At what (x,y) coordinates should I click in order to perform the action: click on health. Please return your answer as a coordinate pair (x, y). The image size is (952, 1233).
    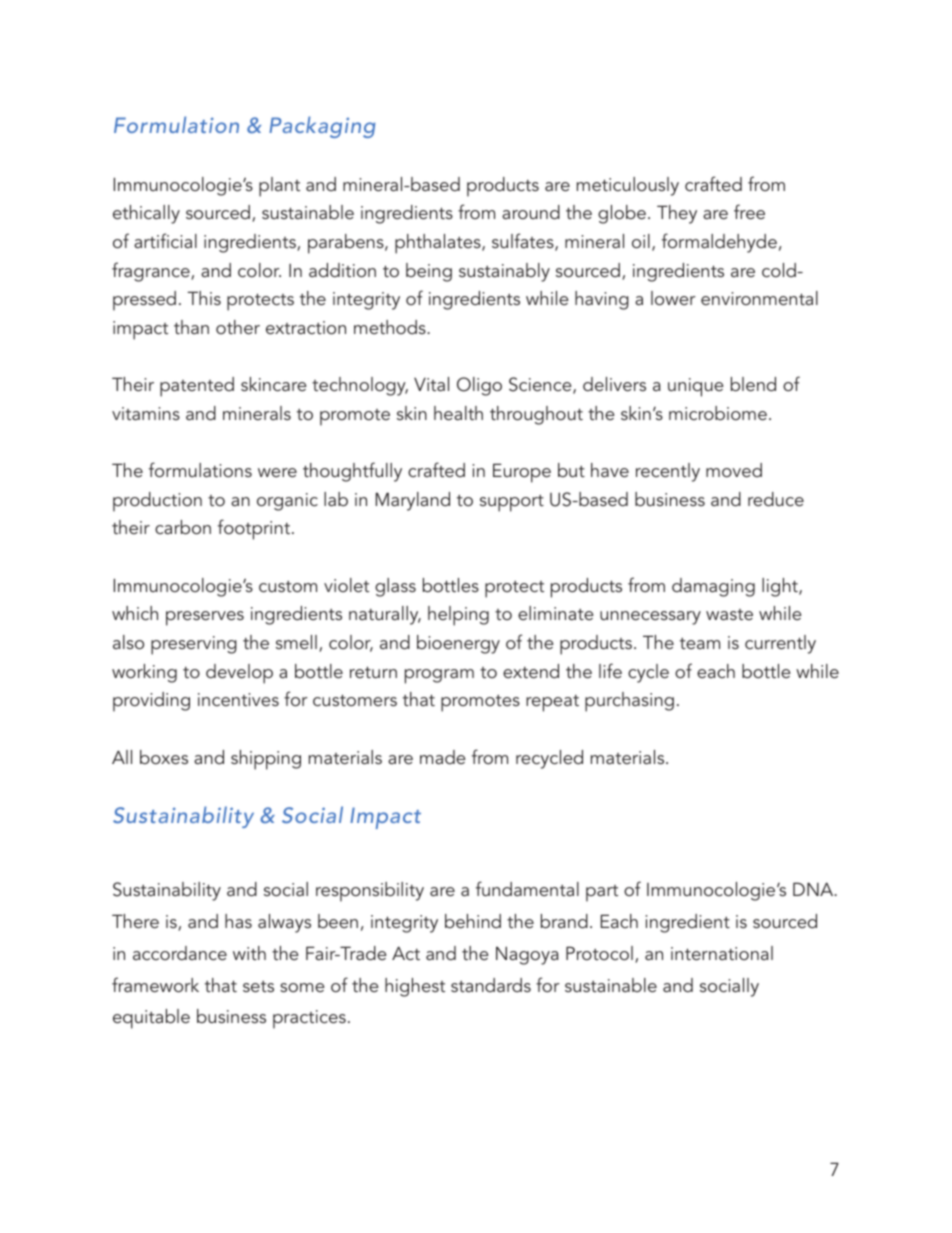
    Looking at the image, I should click on (458, 413).
